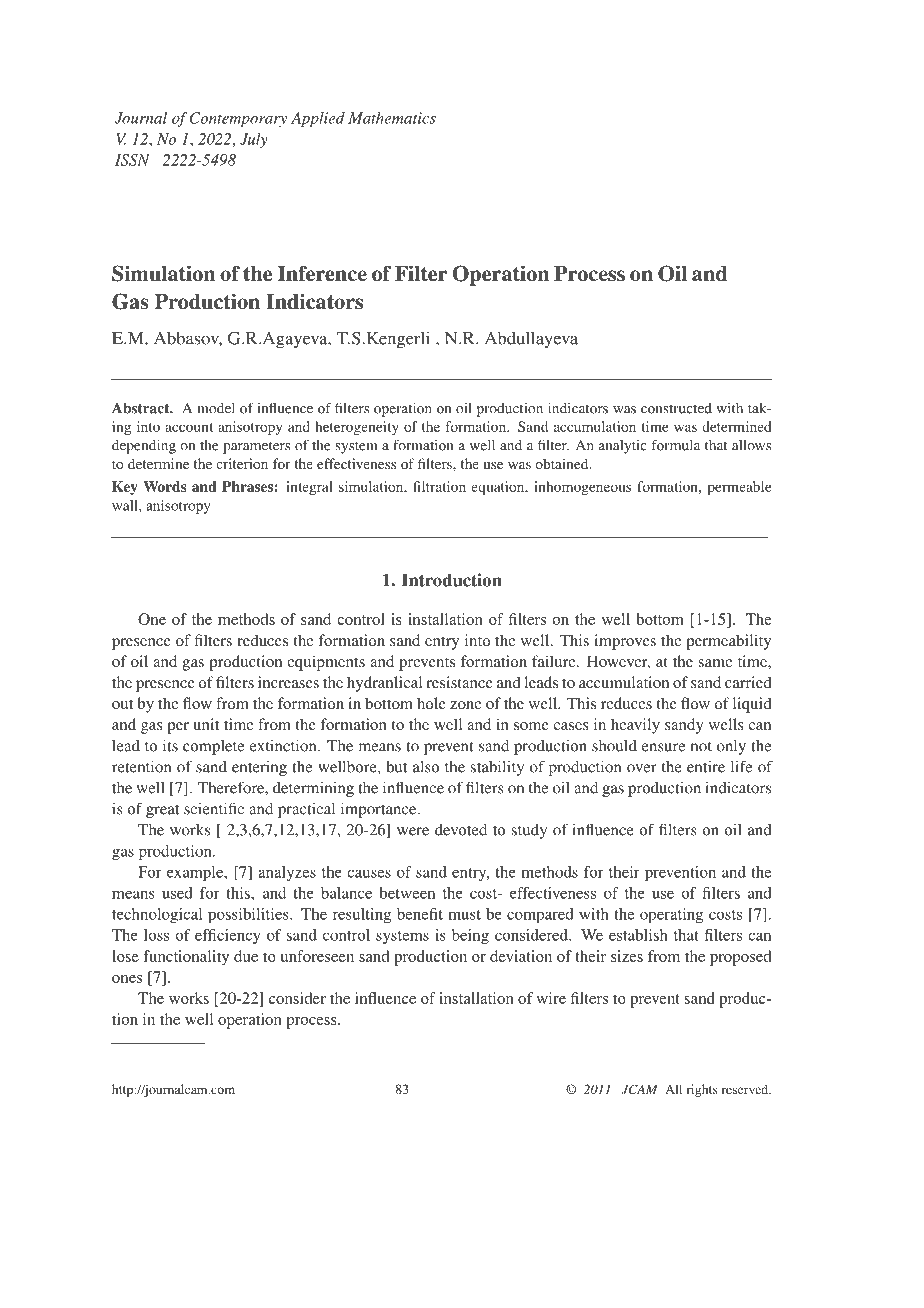 Image resolution: width=924 pixels, height=1308 pixels. What do you see at coordinates (431, 703) in the document?
I see `hole` at bounding box center [431, 703].
